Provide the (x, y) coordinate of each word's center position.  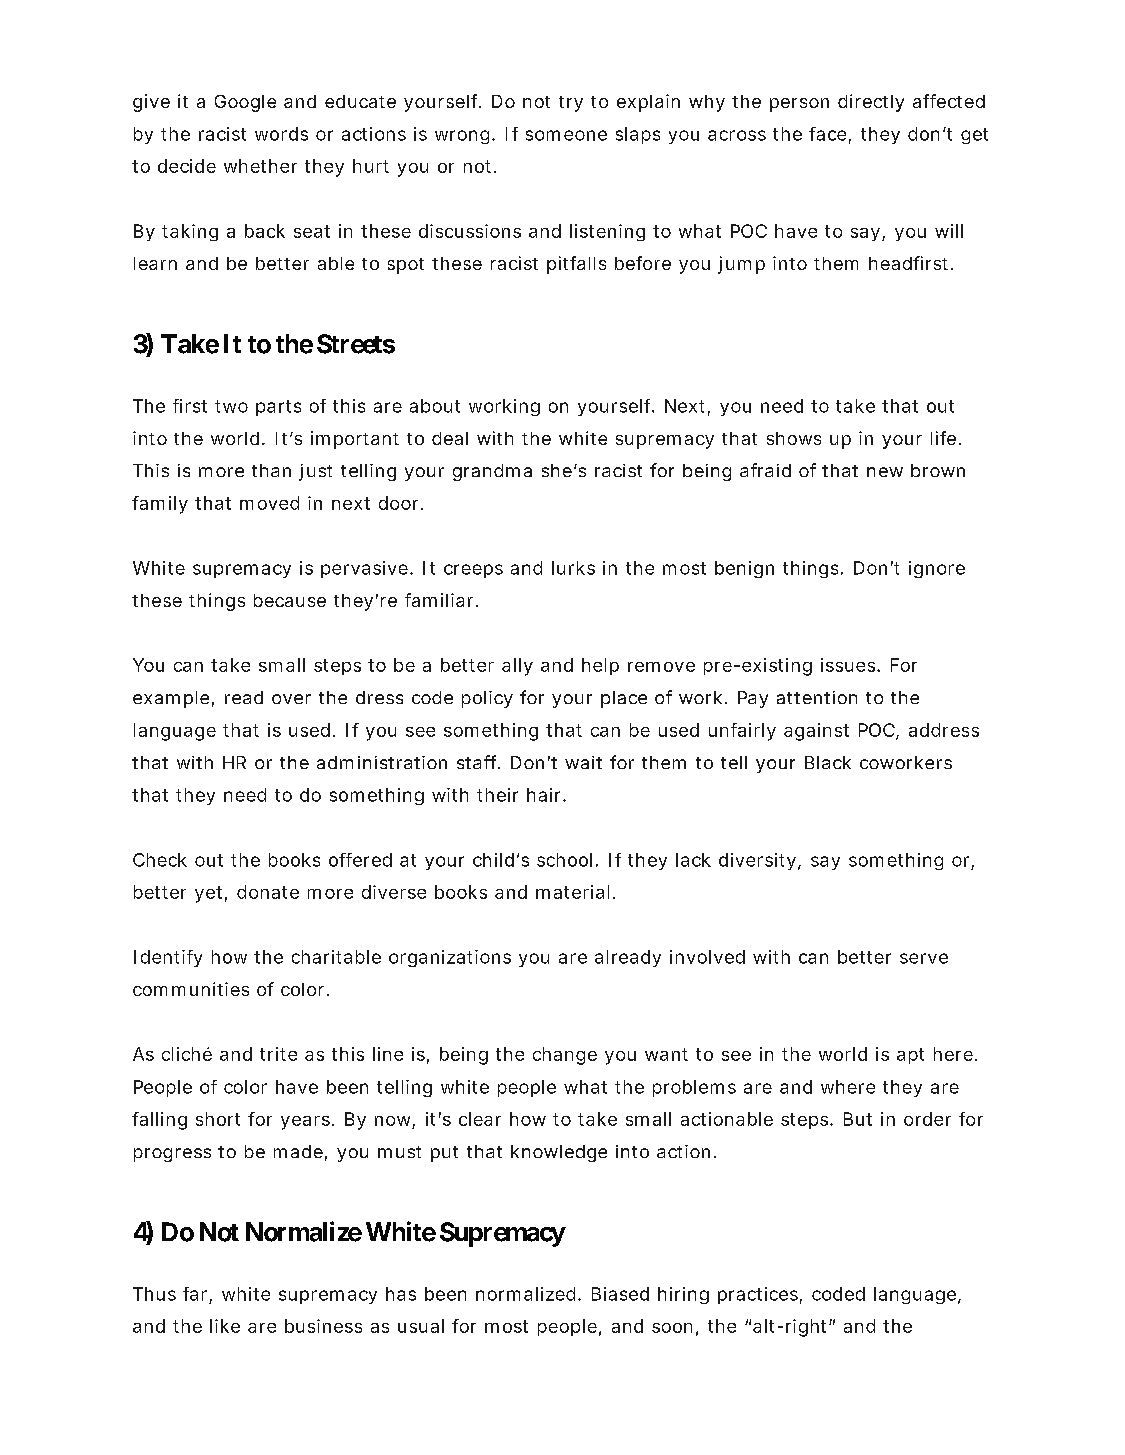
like (225, 1326)
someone (566, 135)
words (281, 134)
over (291, 699)
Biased (620, 1294)
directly (871, 103)
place (624, 699)
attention (817, 697)
